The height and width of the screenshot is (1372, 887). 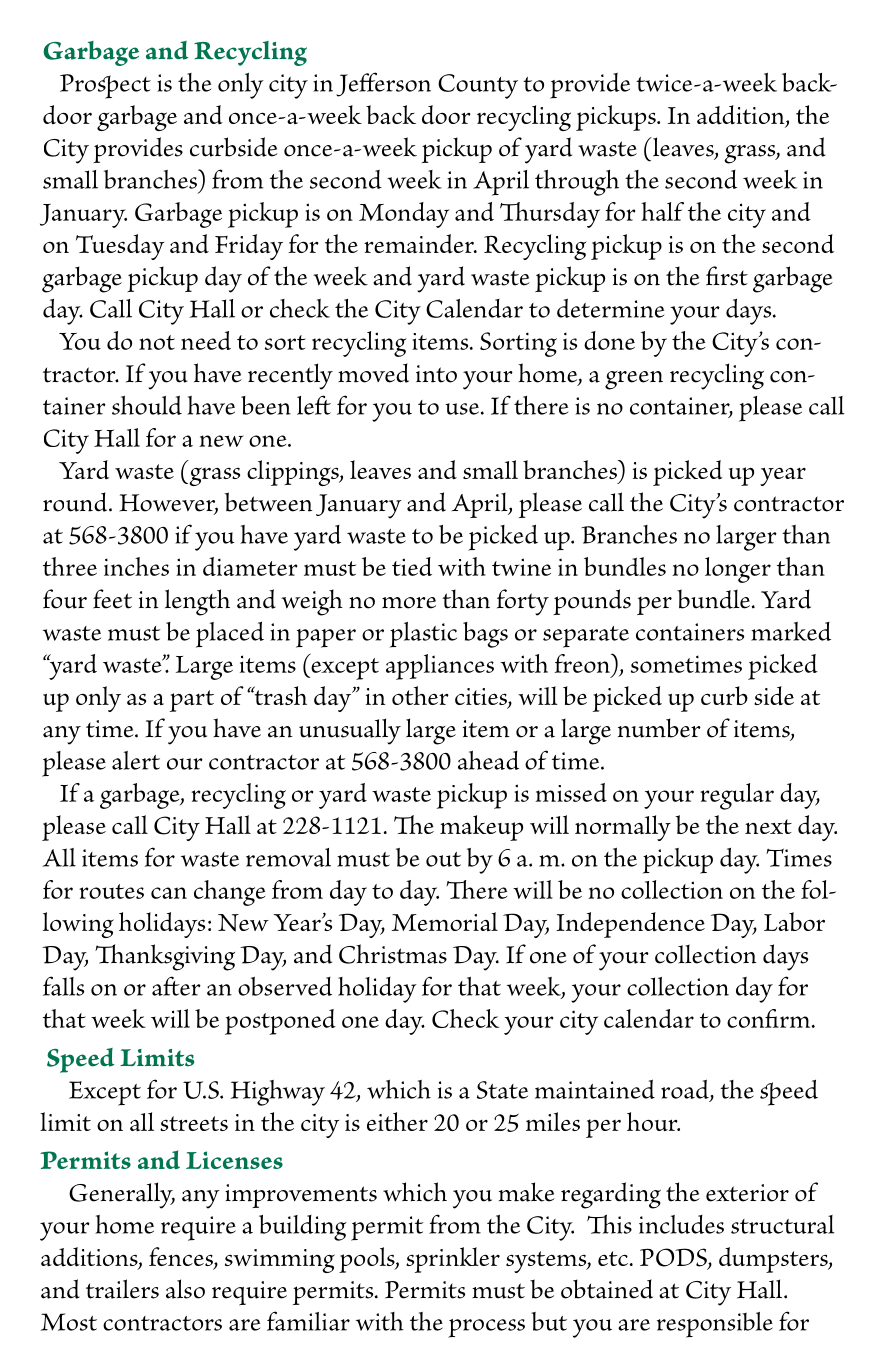 What do you see at coordinates (383, 84) in the screenshot?
I see `Jefferson` at bounding box center [383, 84].
